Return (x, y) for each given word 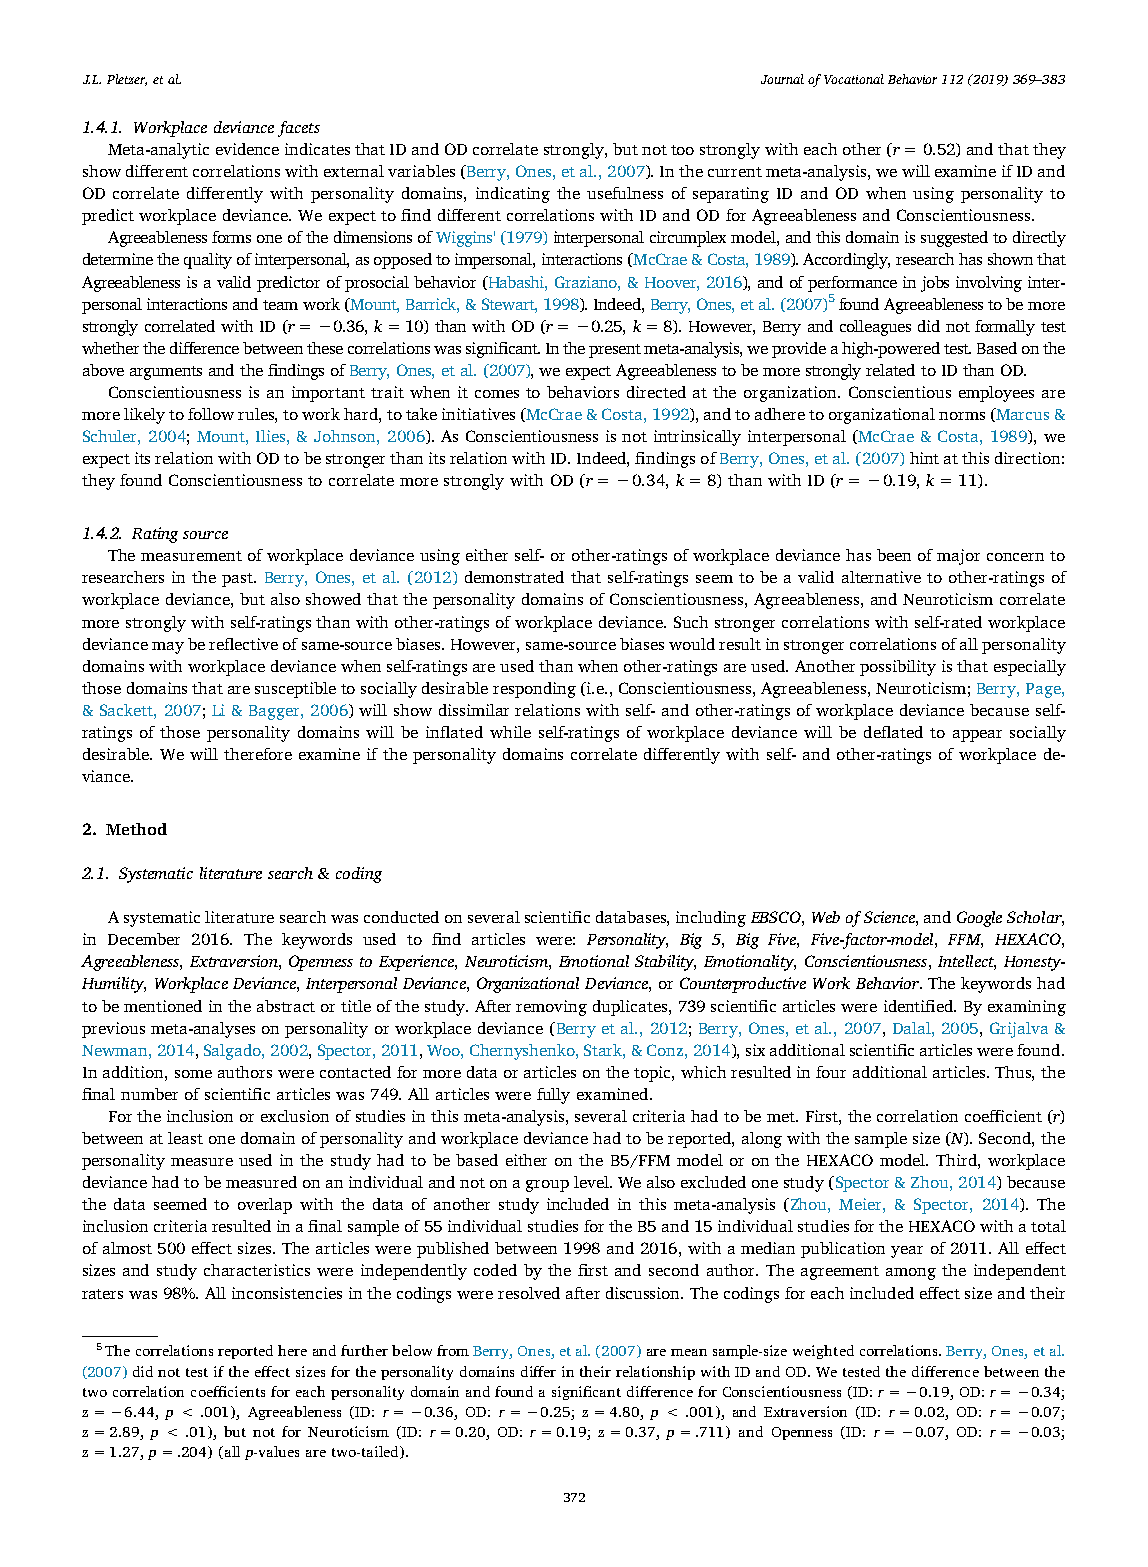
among (911, 1274)
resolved (529, 1293)
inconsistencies (287, 1293)
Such (691, 622)
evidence (247, 149)
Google (979, 919)
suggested (954, 239)
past (239, 580)
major (958, 557)
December (144, 939)
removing (551, 1008)
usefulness (625, 193)
